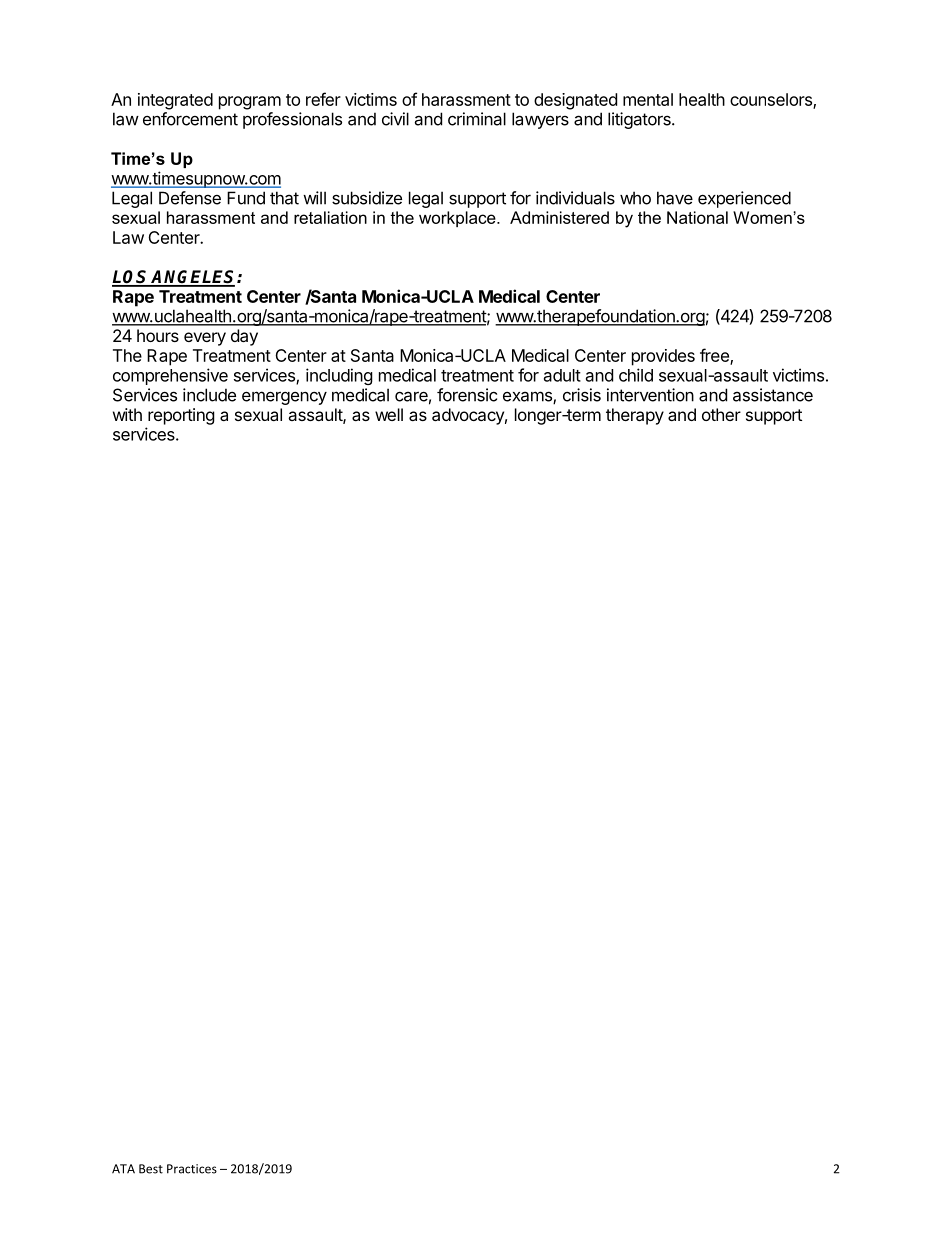 The width and height of the image is (952, 1233). What do you see at coordinates (528, 397) in the image?
I see `exams` at bounding box center [528, 397].
